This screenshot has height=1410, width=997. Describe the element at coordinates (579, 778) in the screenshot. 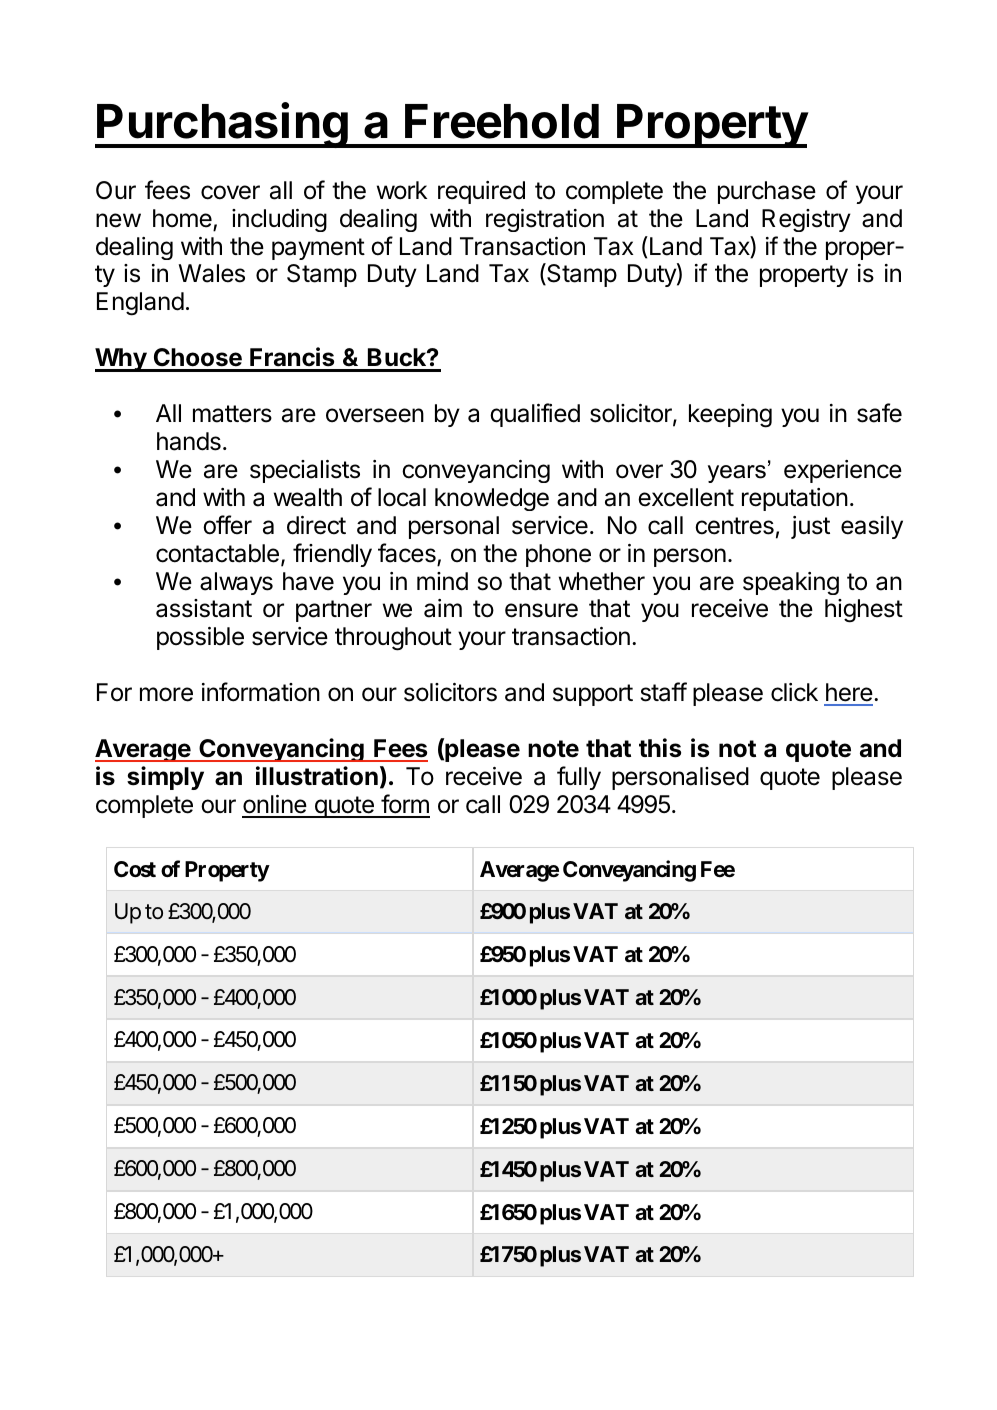

I see `fully` at that location.
